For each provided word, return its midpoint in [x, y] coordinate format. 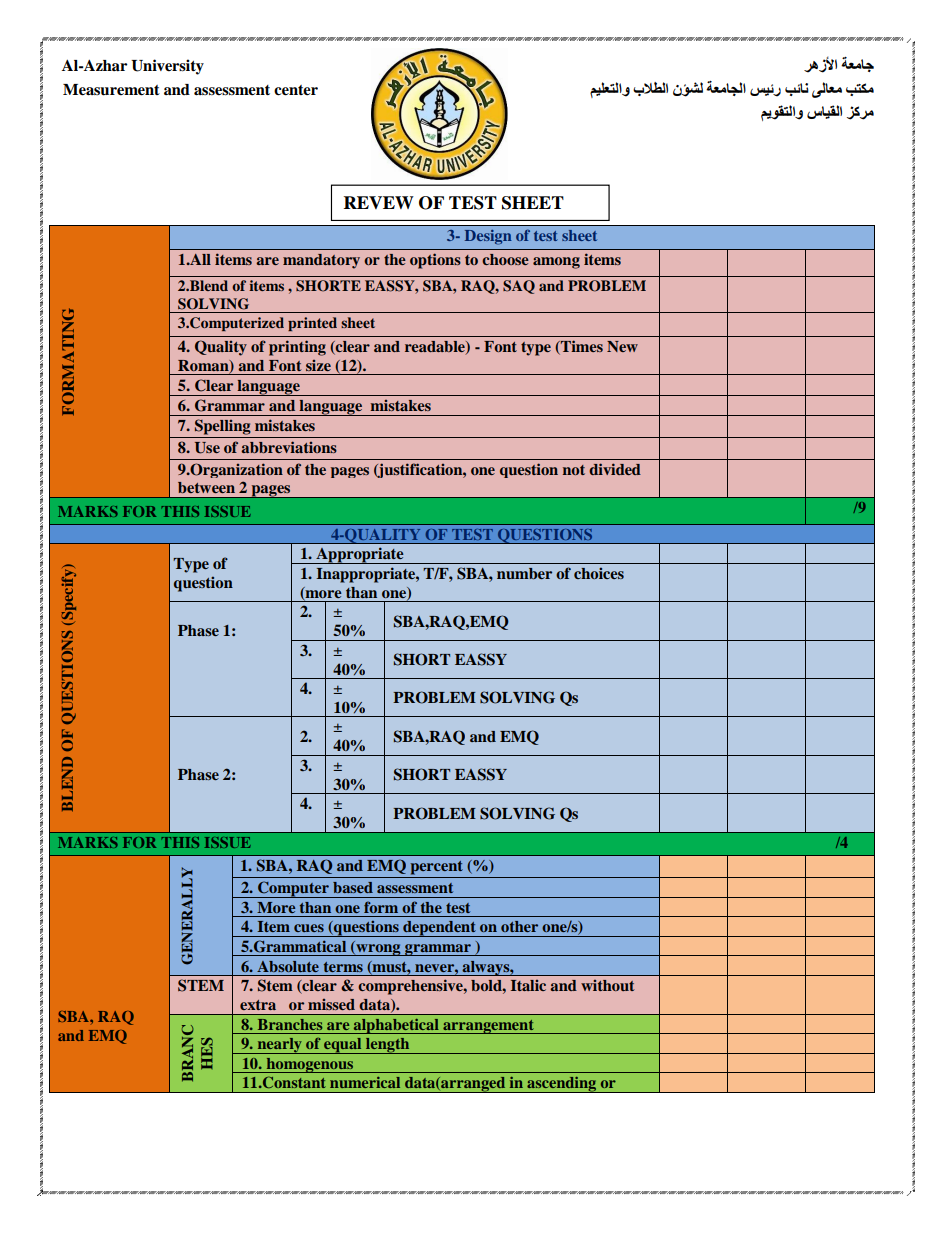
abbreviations [289, 447]
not [574, 470]
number [524, 573]
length [388, 1046]
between [206, 487]
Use [207, 448]
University [167, 67]
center [296, 90]
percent [436, 868]
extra [258, 1005]
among [556, 263]
